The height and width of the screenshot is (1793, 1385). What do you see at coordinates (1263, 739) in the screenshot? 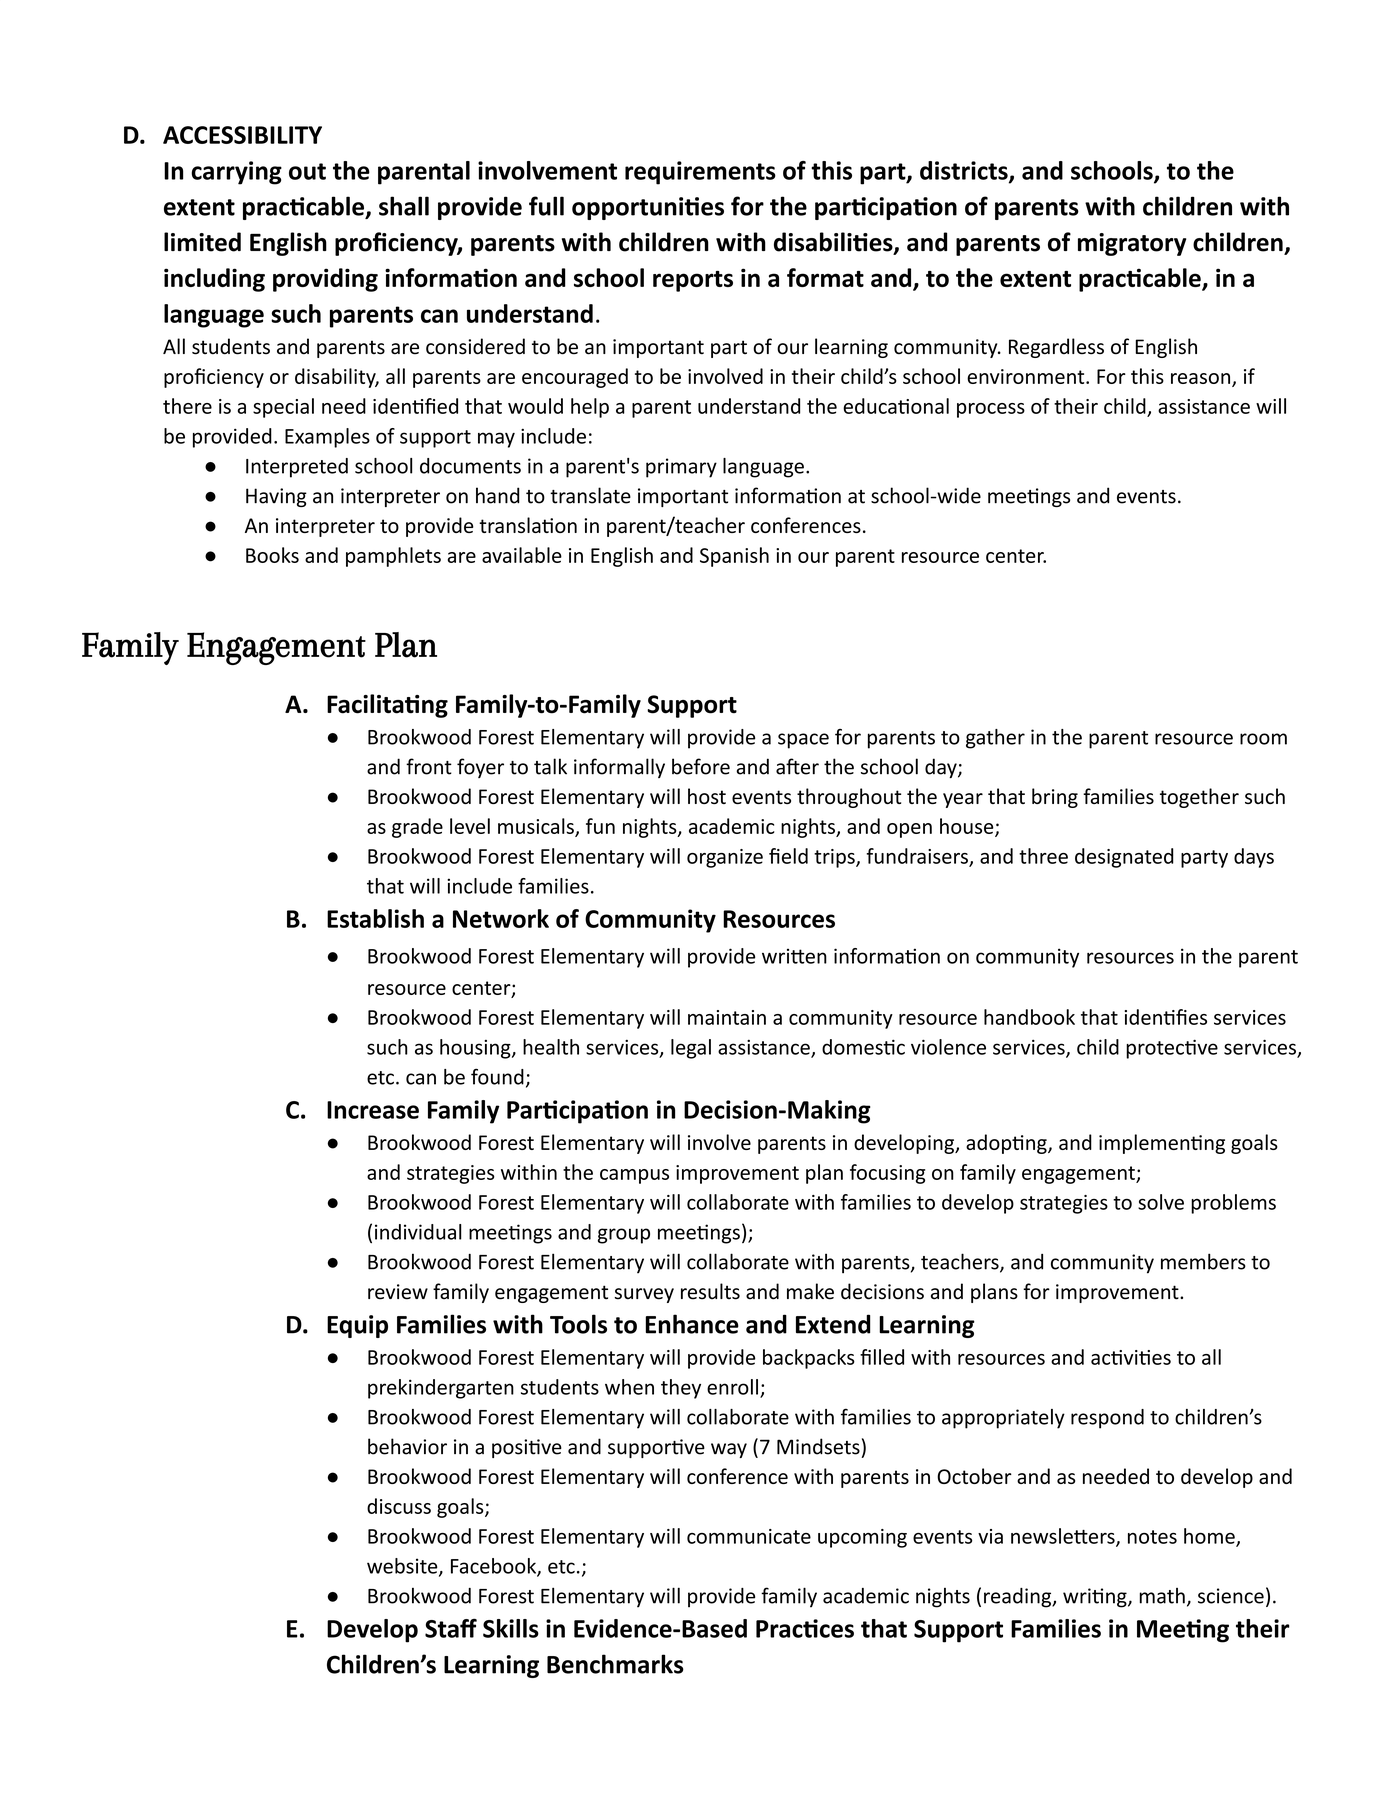
I see `room` at bounding box center [1263, 739].
